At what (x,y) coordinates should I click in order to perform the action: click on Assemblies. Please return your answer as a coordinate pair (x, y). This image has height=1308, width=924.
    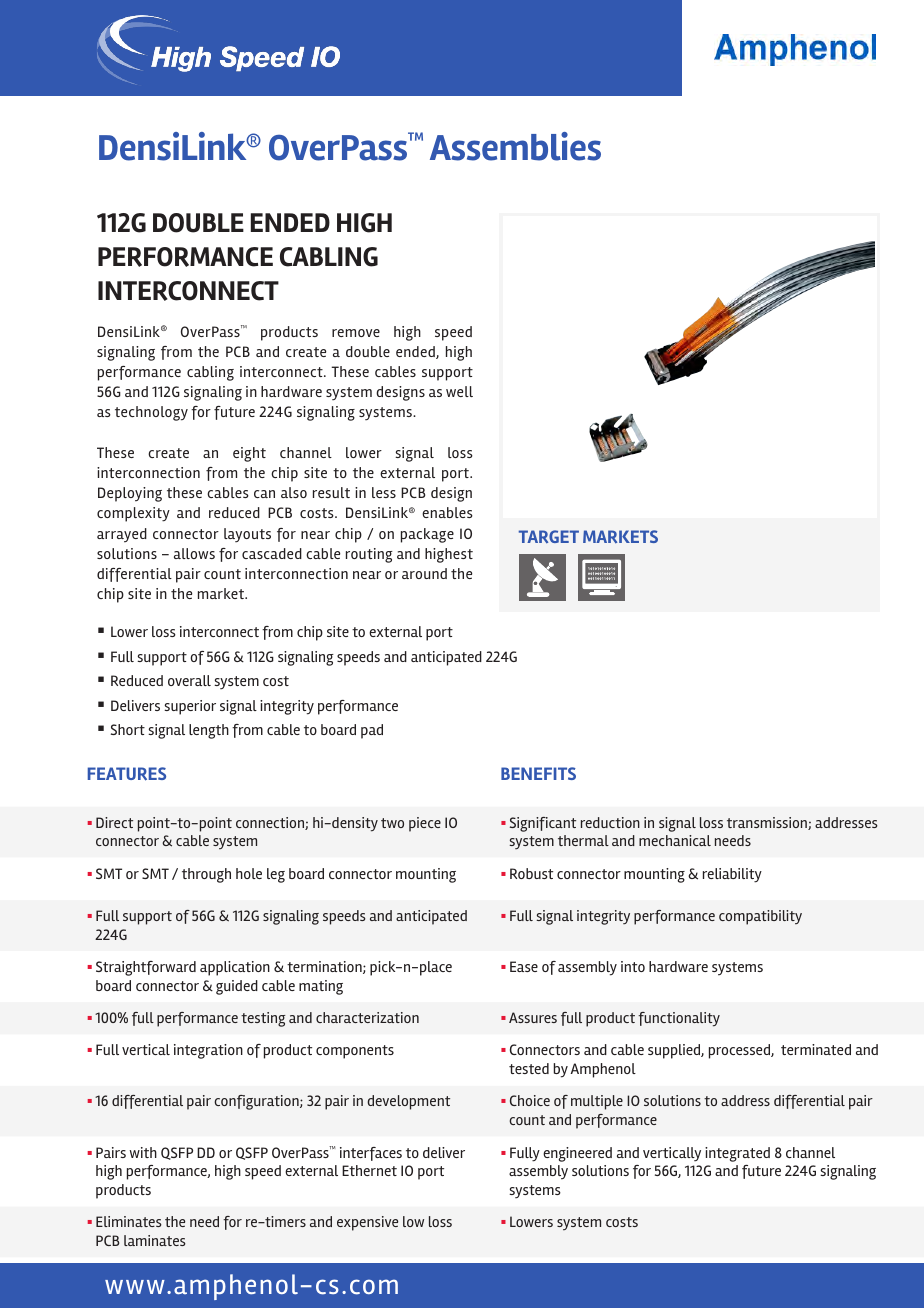
    Looking at the image, I should click on (515, 146).
